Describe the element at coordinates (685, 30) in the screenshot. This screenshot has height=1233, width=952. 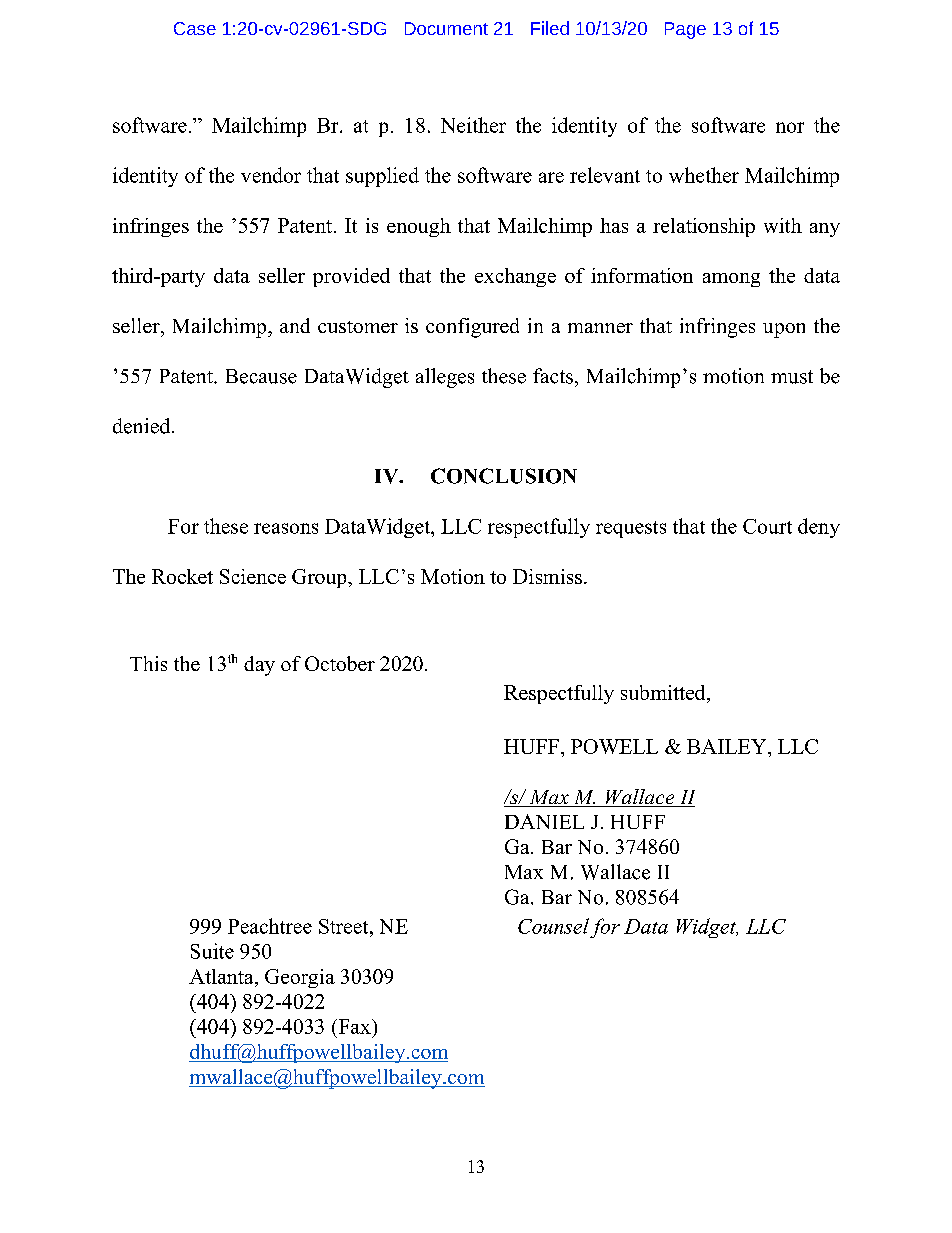
I see `Page` at that location.
